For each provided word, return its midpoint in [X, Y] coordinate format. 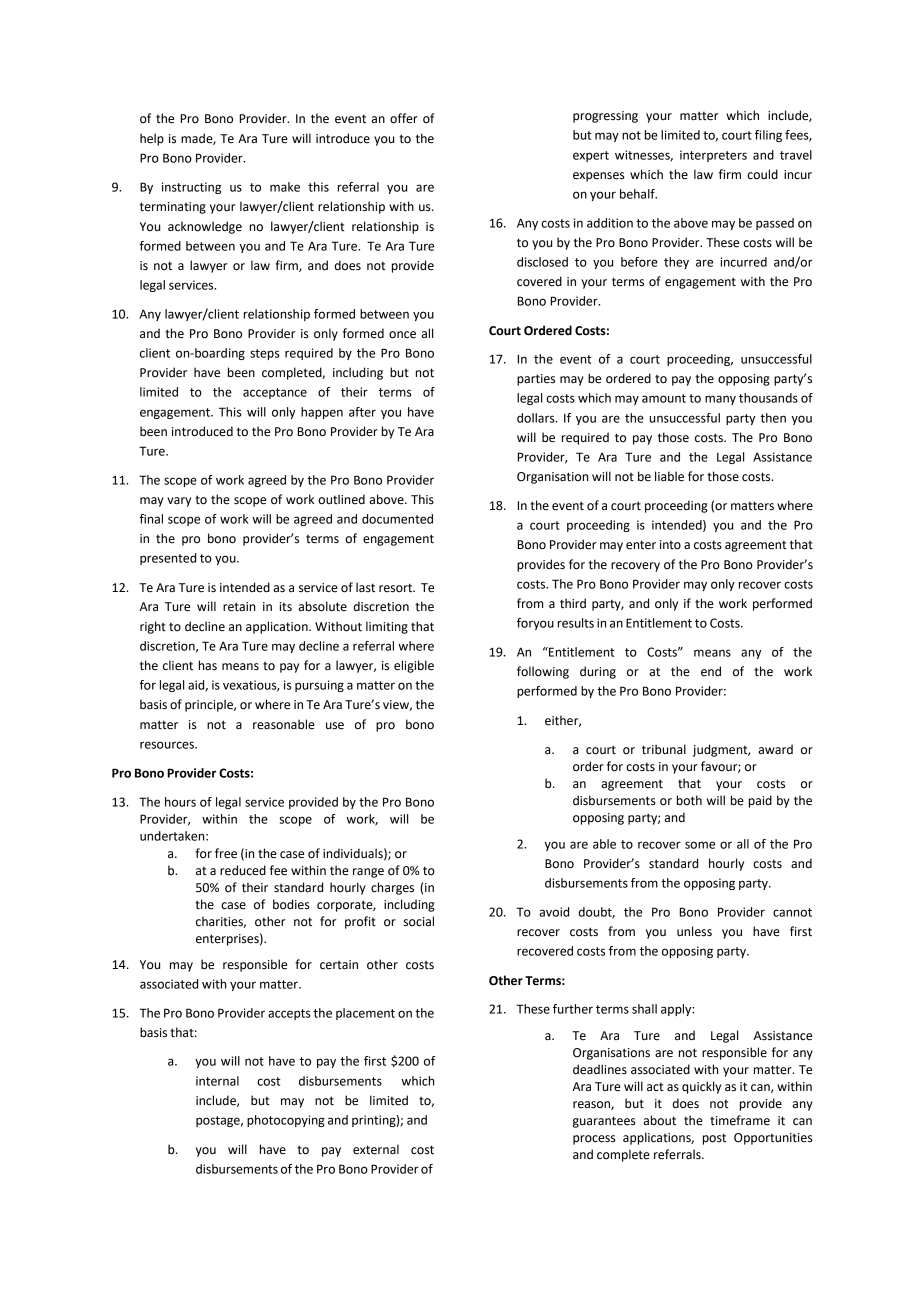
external [376, 1149]
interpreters [713, 156]
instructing [191, 188]
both [689, 800]
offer [404, 118]
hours [180, 802]
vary [179, 502]
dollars [537, 418]
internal [217, 1081]
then [773, 418]
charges [392, 888]
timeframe [740, 1120]
